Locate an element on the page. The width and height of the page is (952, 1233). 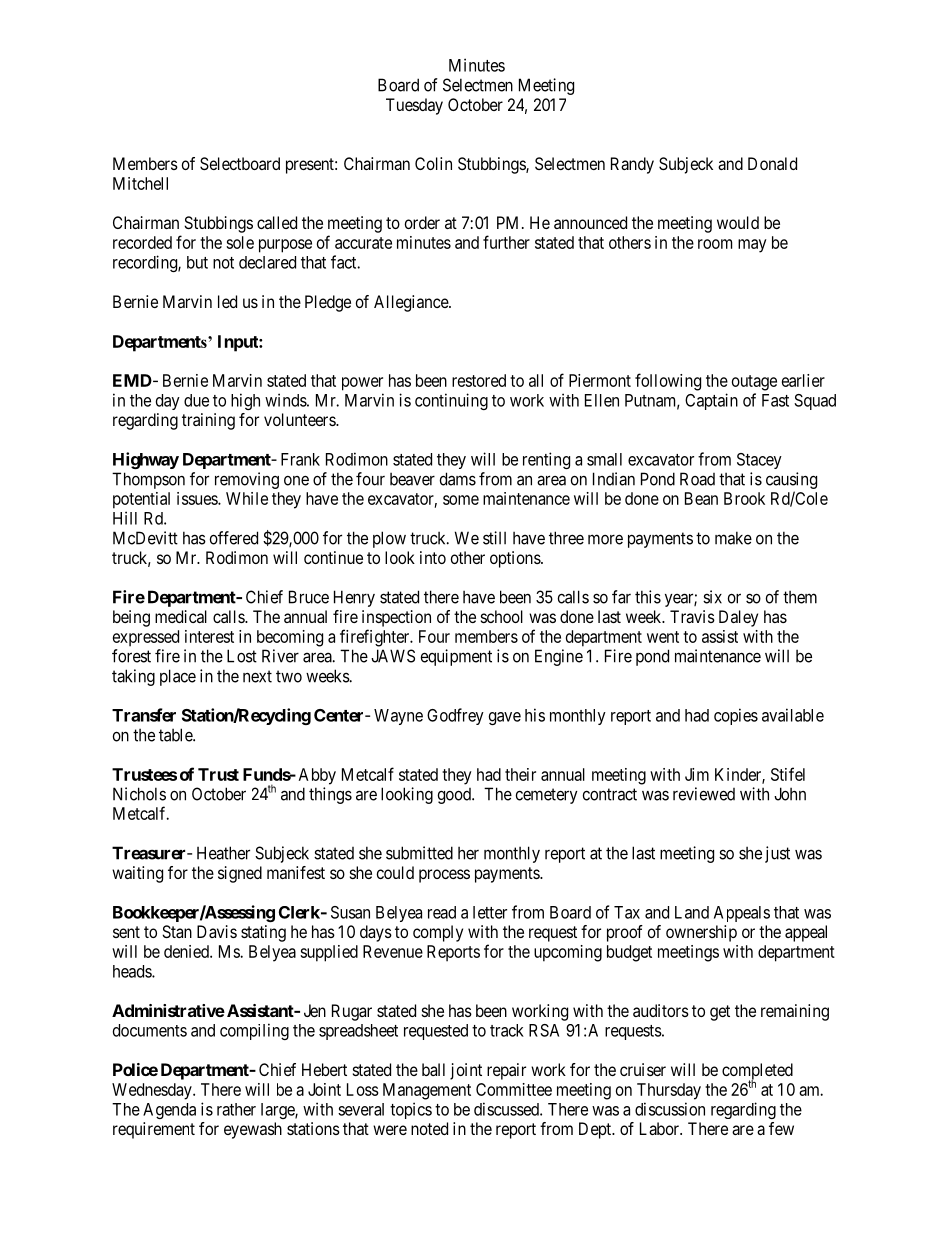
interest is located at coordinates (209, 636).
